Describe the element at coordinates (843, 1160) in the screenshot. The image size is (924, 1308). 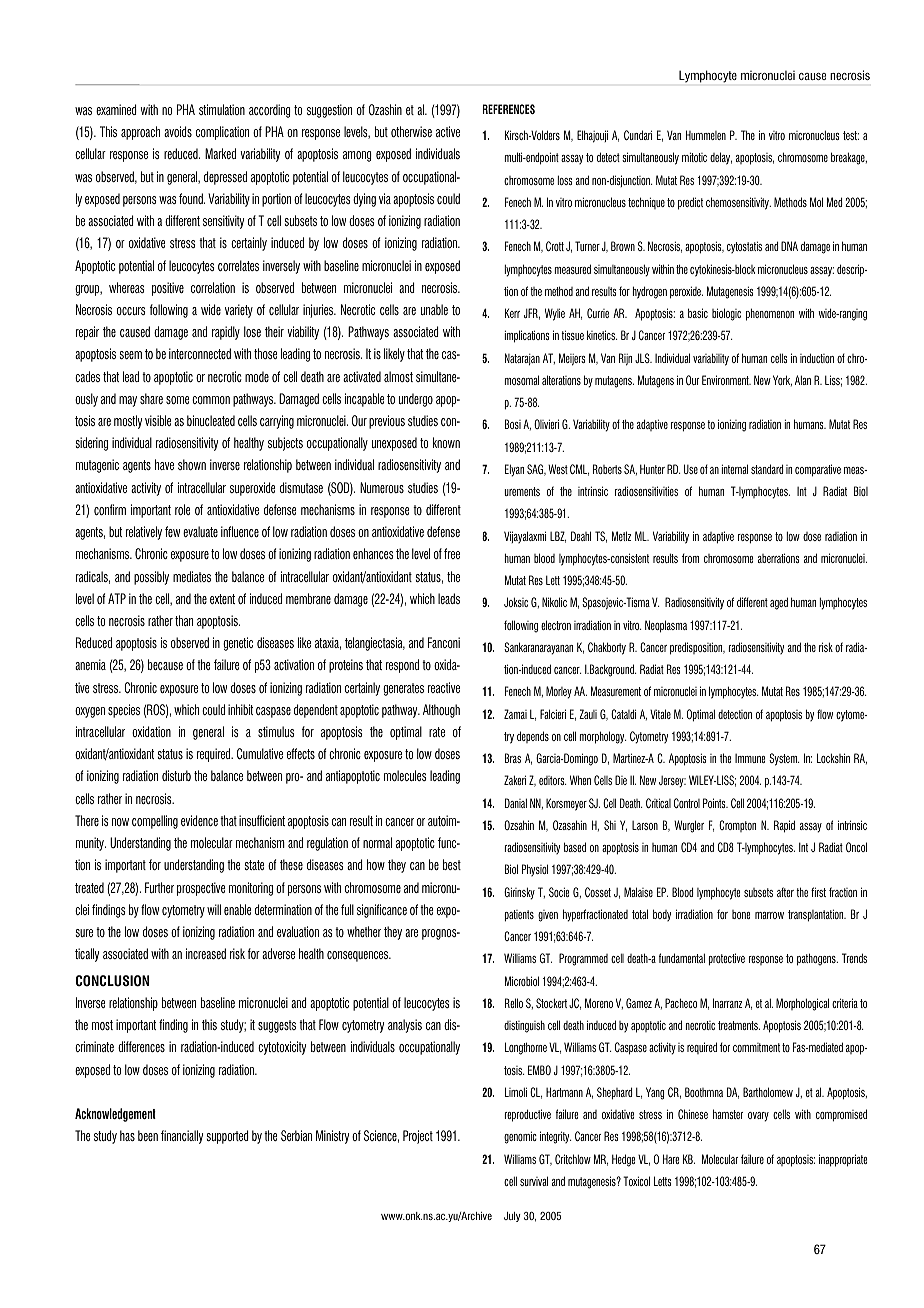
I see `inappropriate` at that location.
